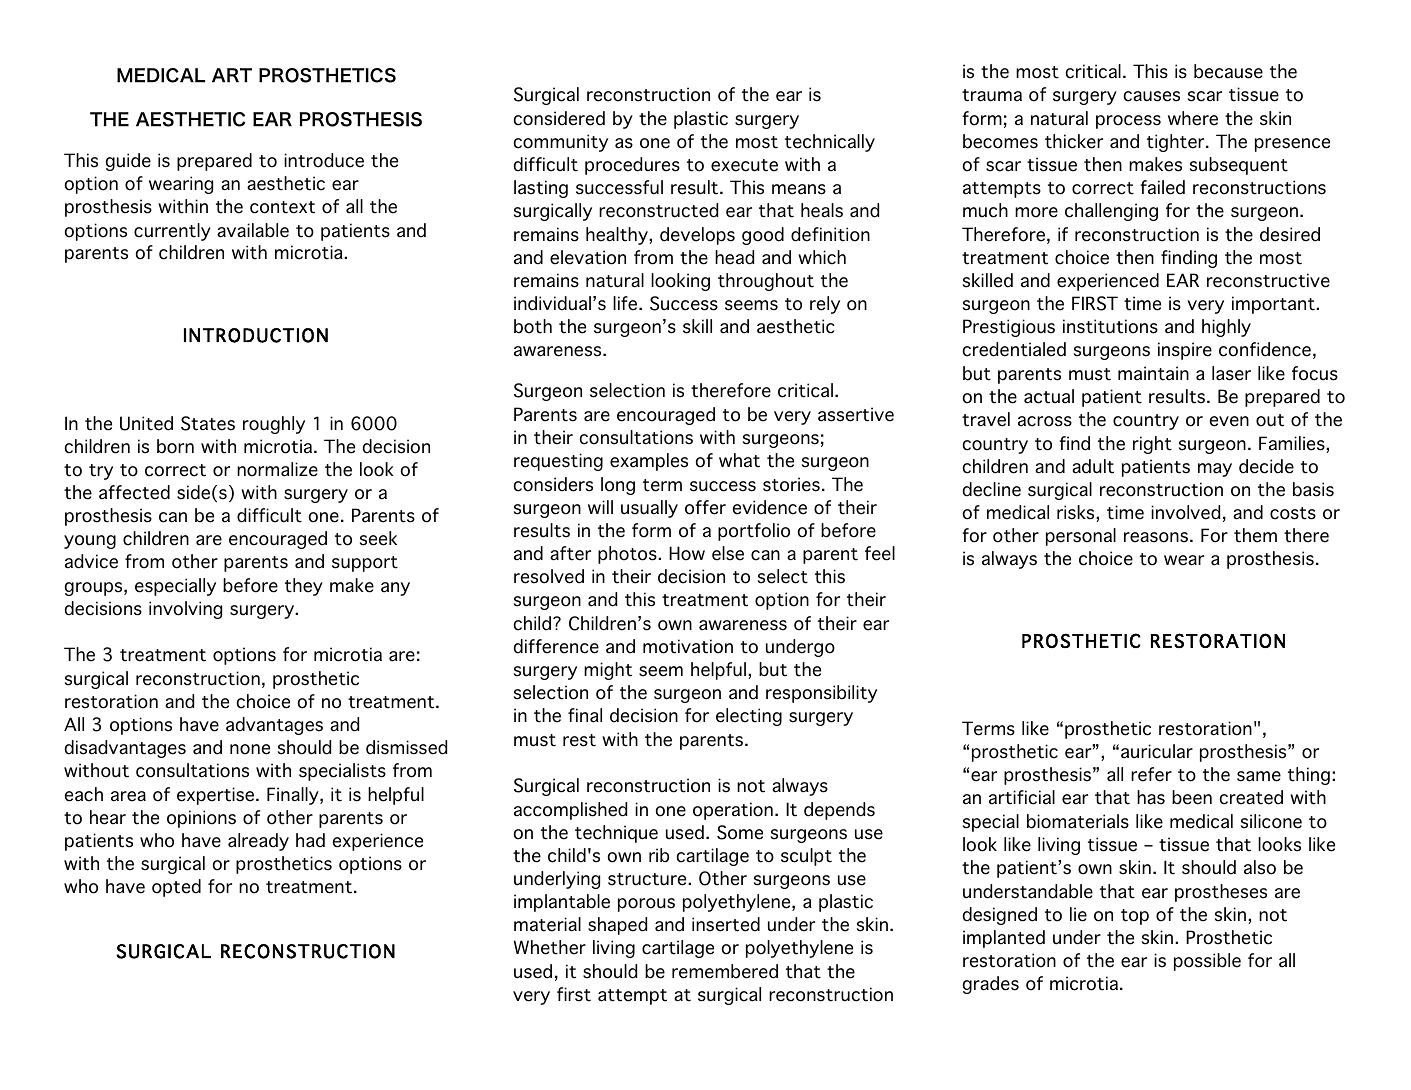  Describe the element at coordinates (176, 888) in the page. I see `opted` at that location.
